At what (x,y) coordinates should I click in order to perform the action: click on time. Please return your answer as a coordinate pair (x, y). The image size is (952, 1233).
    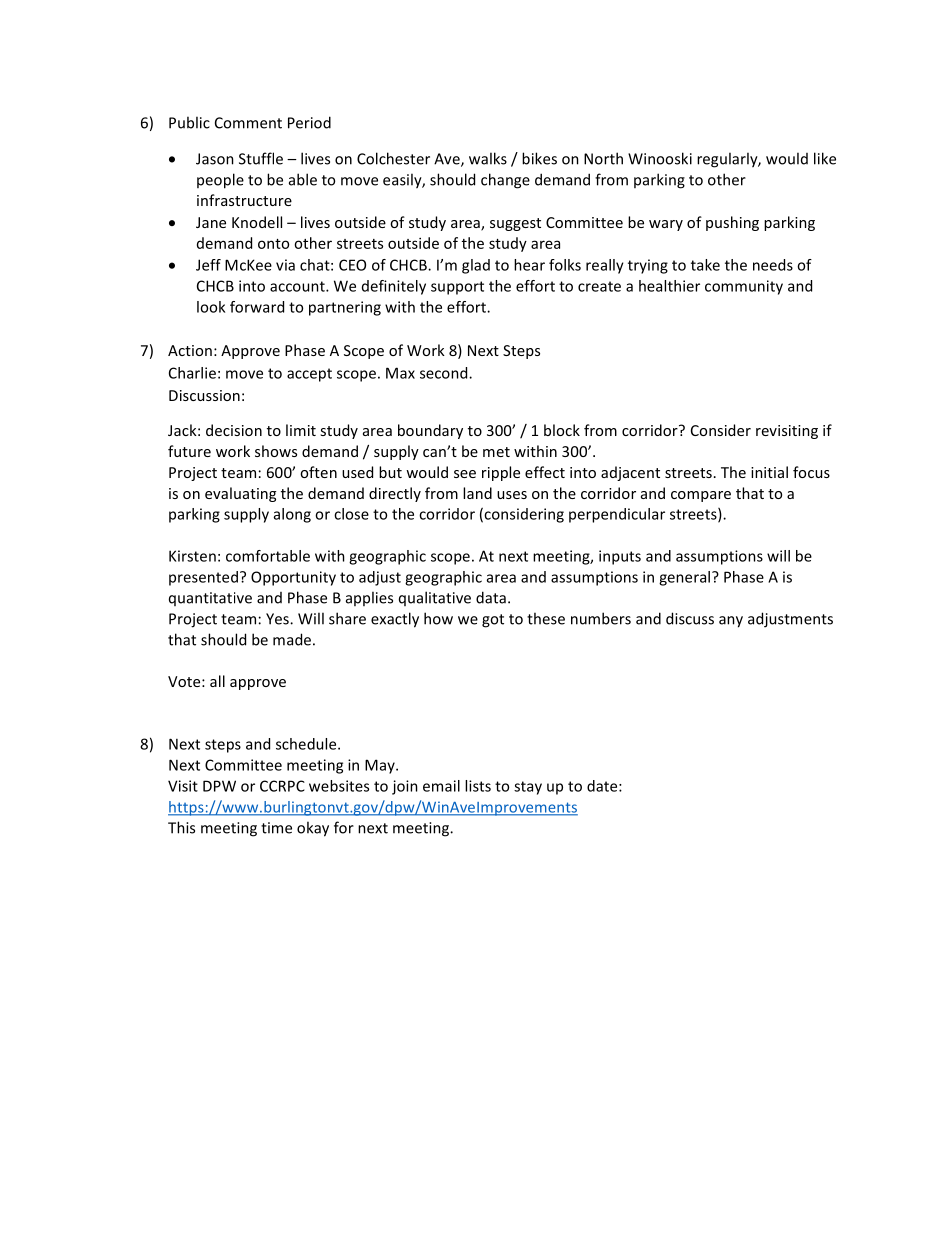
    Looking at the image, I should click on (276, 828).
